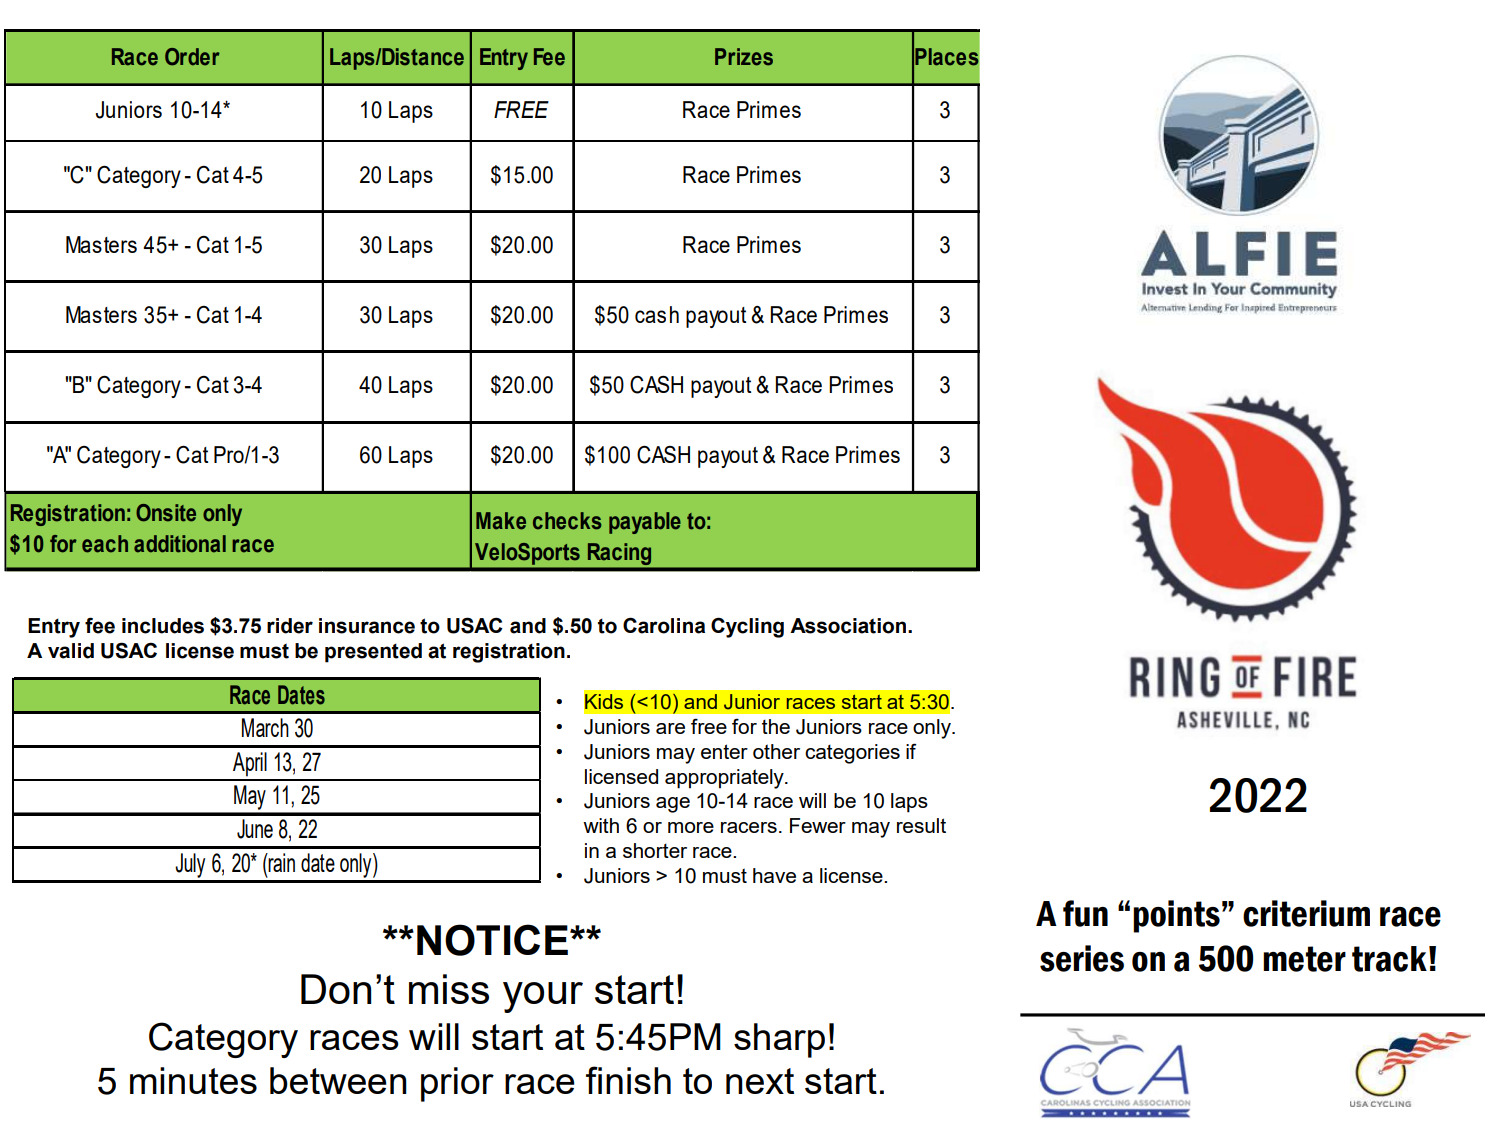  What do you see at coordinates (567, 521) in the screenshot?
I see `checks` at bounding box center [567, 521].
